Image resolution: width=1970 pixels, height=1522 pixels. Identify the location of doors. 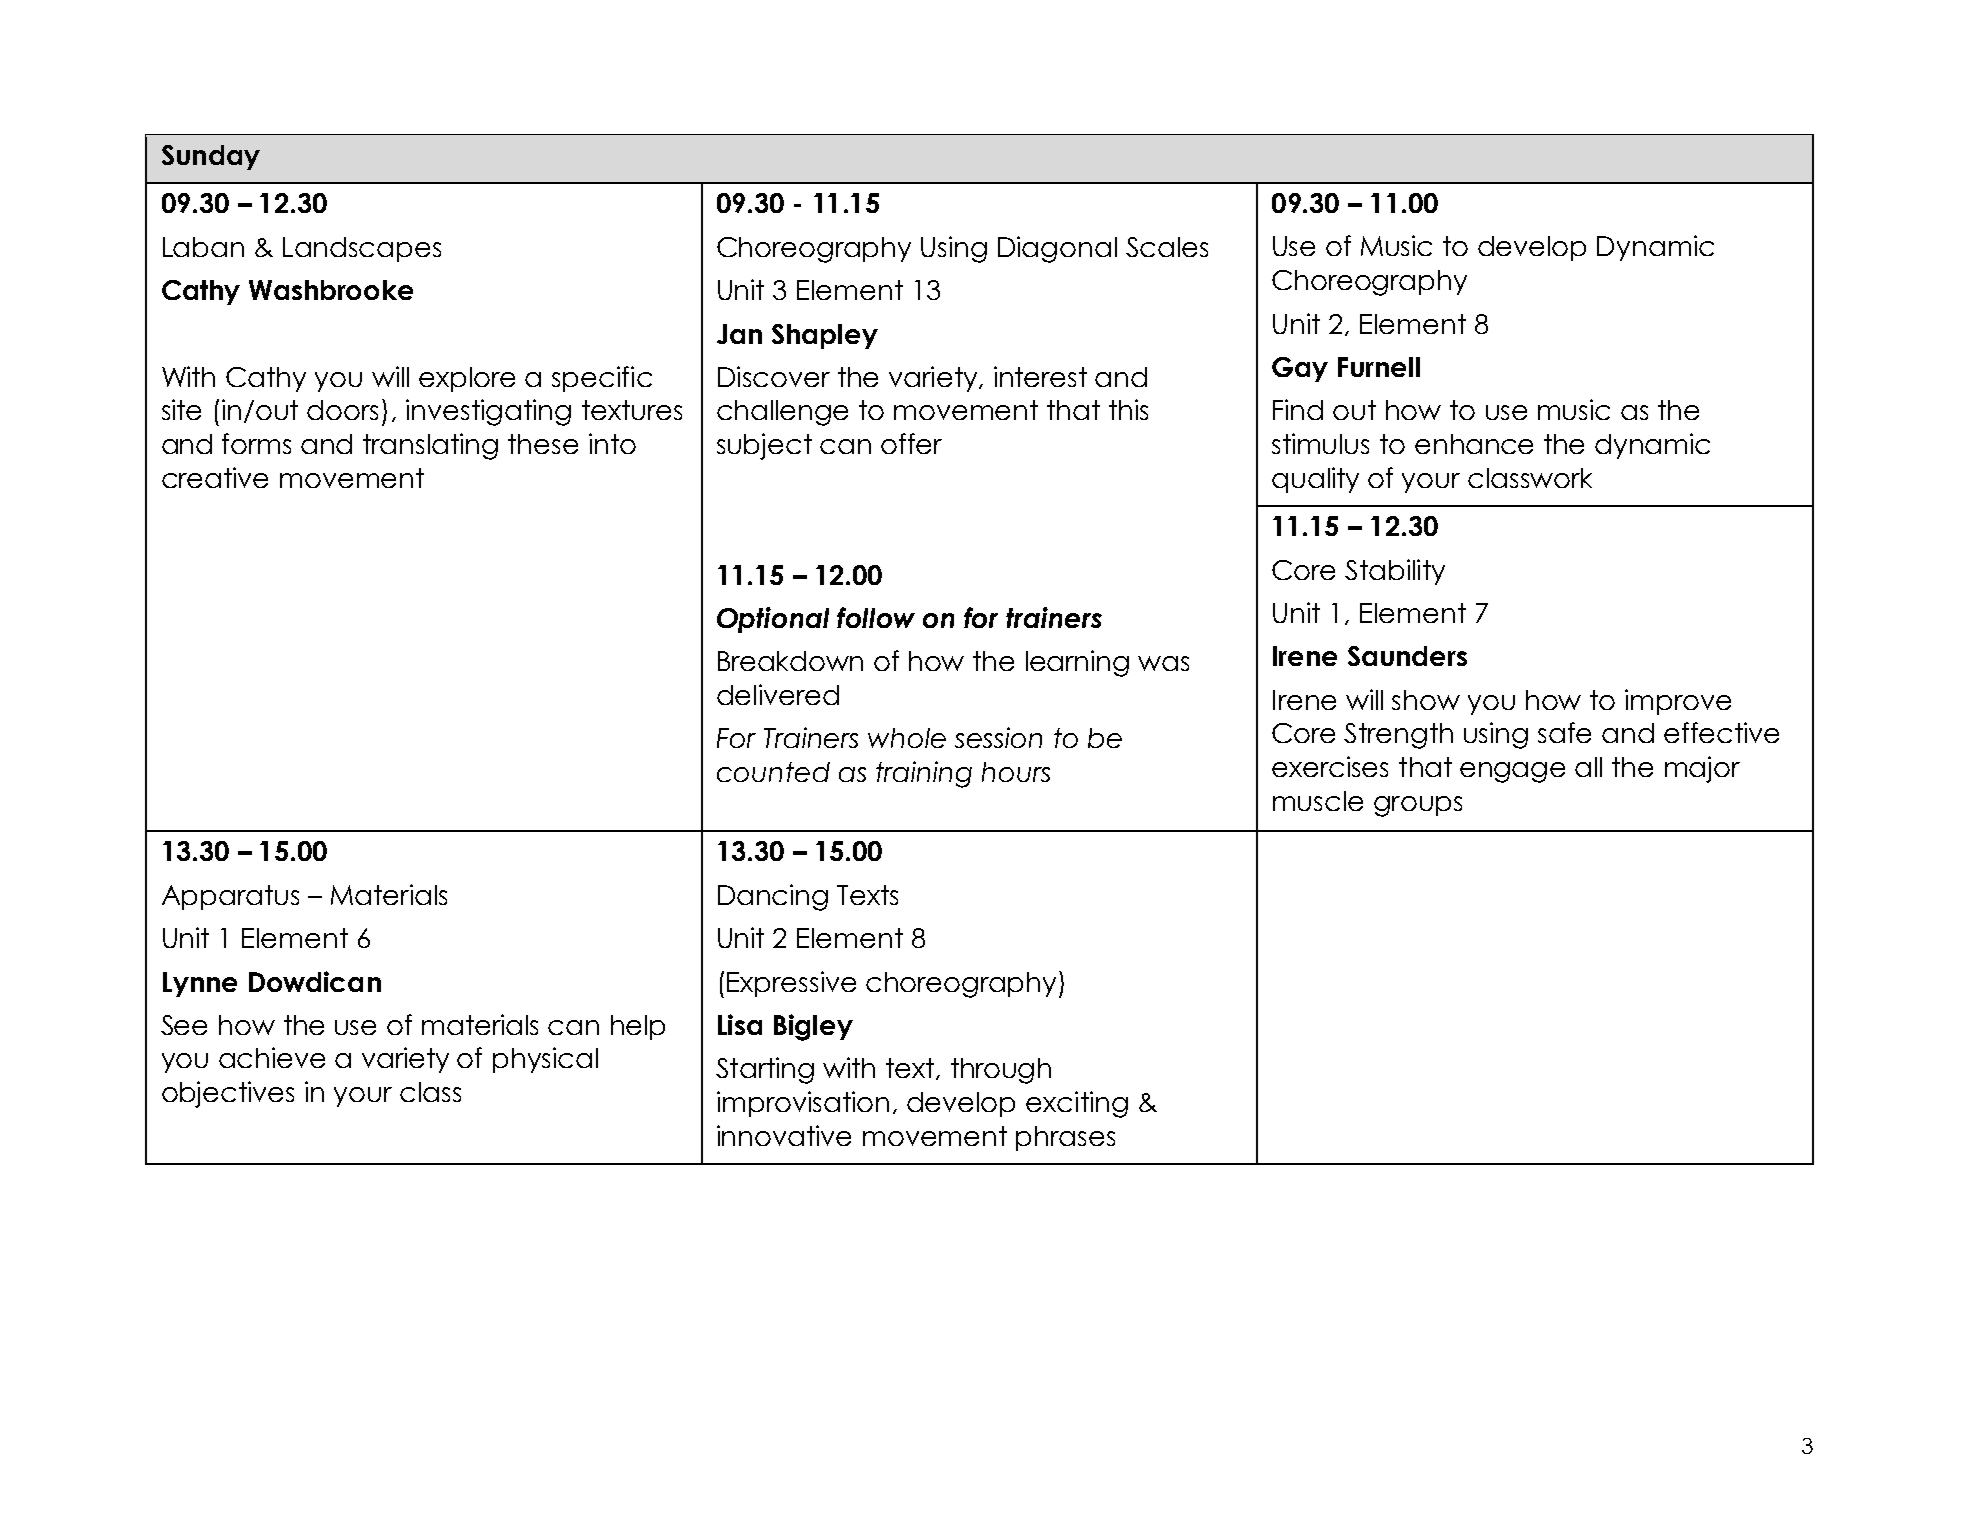
(342, 410).
